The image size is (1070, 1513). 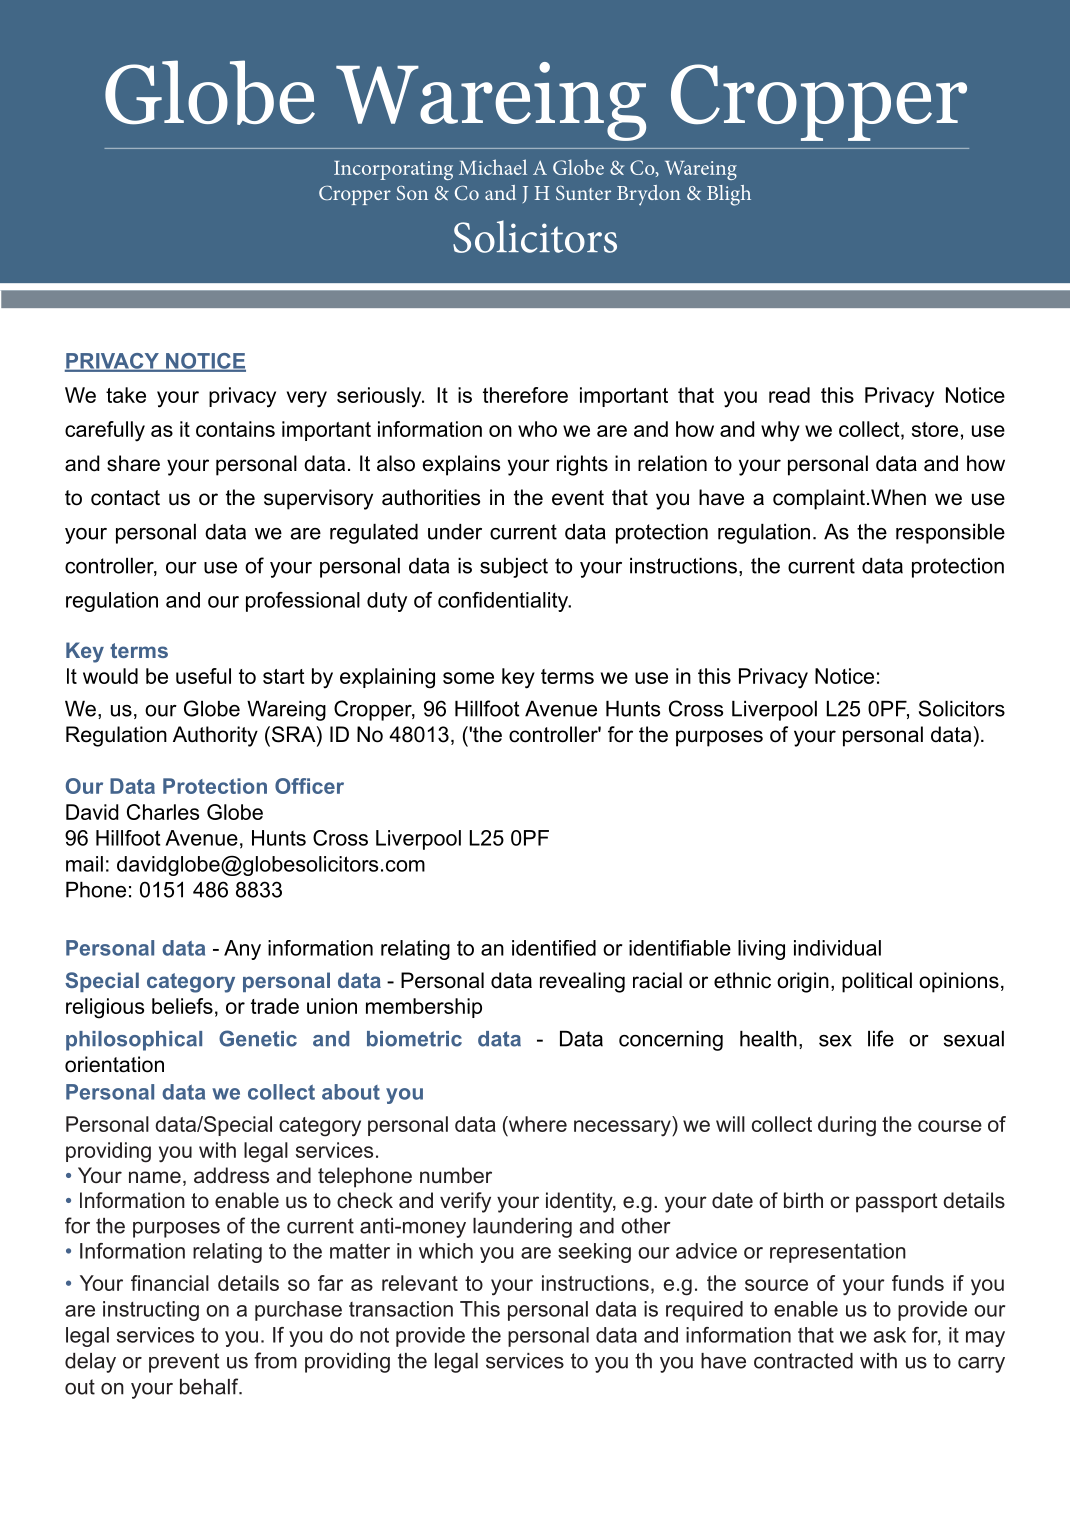 I want to click on Any, so click(x=242, y=950).
